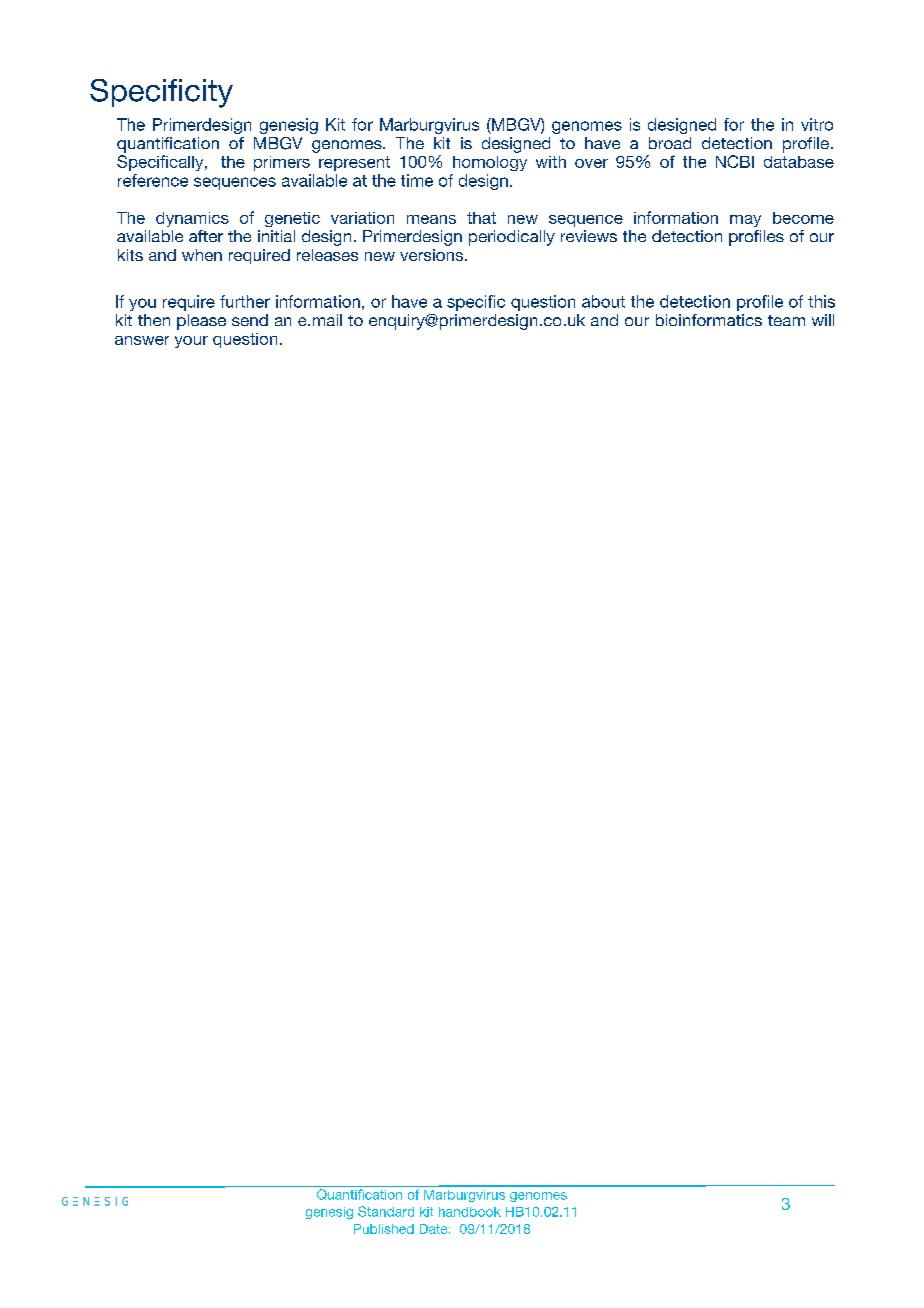  What do you see at coordinates (153, 180) in the document?
I see `reference` at bounding box center [153, 180].
